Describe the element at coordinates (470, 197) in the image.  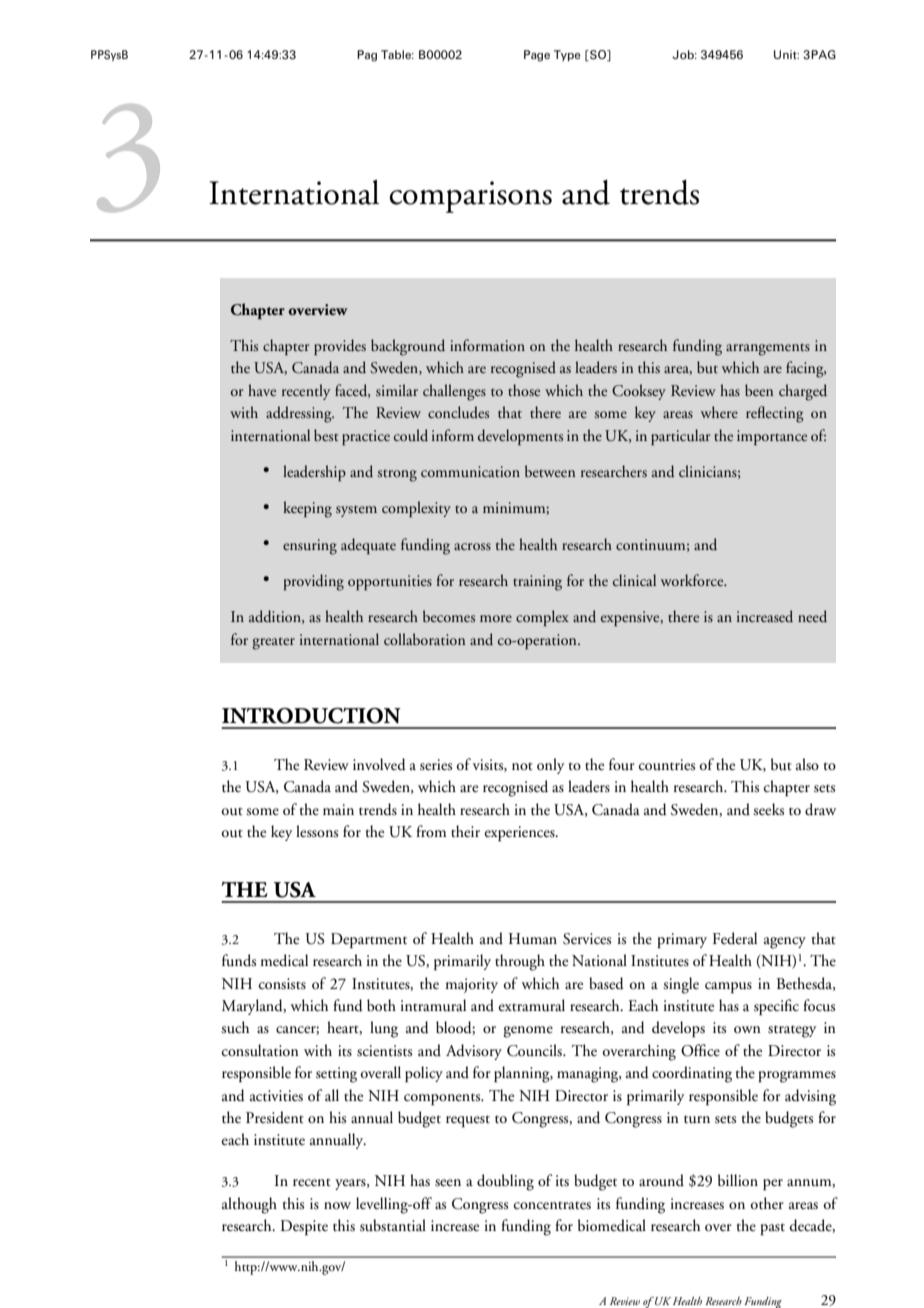
I see `comparisons` at that location.
